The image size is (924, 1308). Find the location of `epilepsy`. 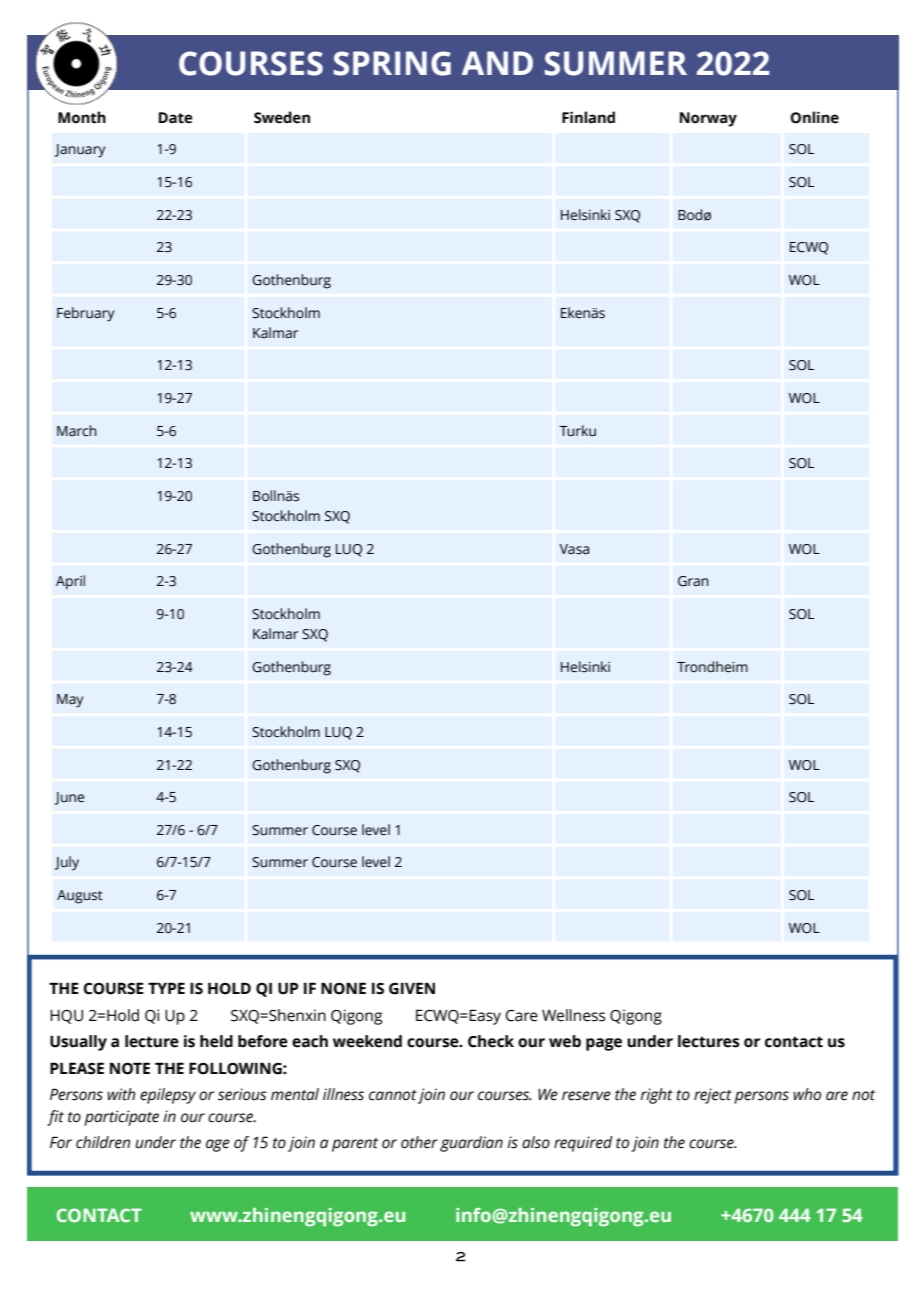

epilepsy is located at coordinates (168, 1096).
